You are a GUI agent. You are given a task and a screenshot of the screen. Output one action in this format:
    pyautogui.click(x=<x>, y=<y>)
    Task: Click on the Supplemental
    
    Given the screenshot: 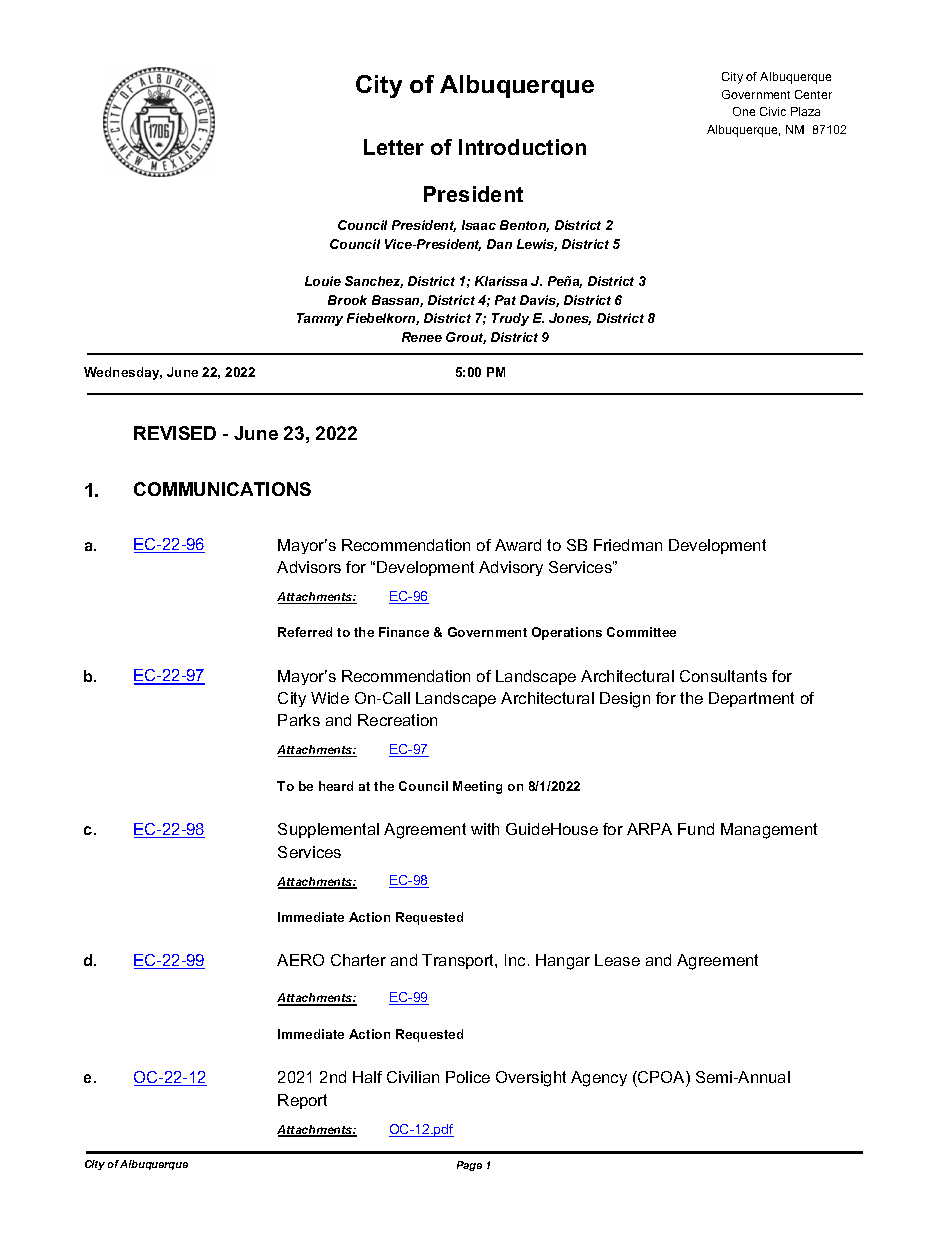 What is the action you would take?
    pyautogui.click(x=328, y=830)
